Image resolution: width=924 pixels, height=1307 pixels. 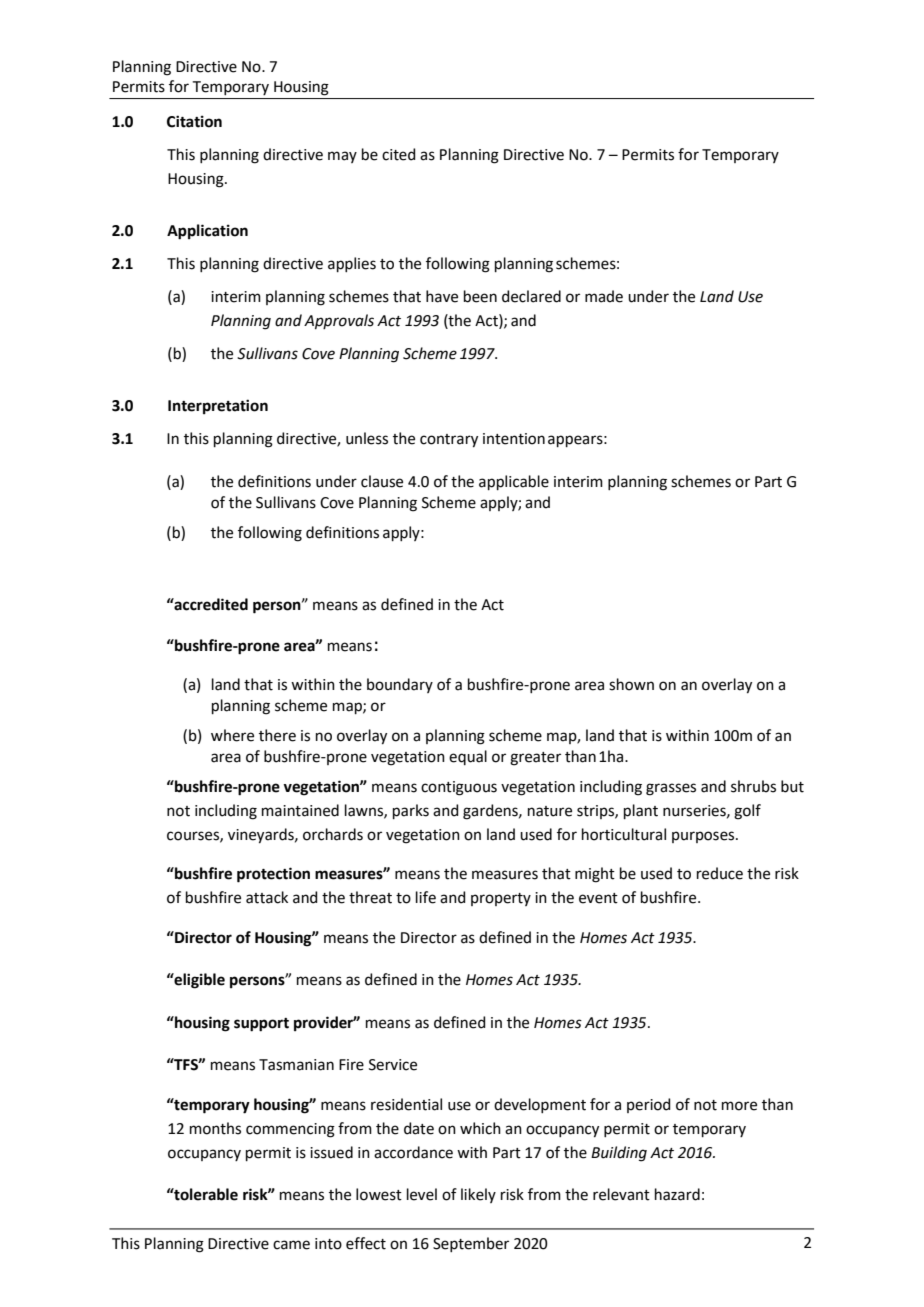 What do you see at coordinates (218, 406) in the document?
I see `Interpretation` at bounding box center [218, 406].
